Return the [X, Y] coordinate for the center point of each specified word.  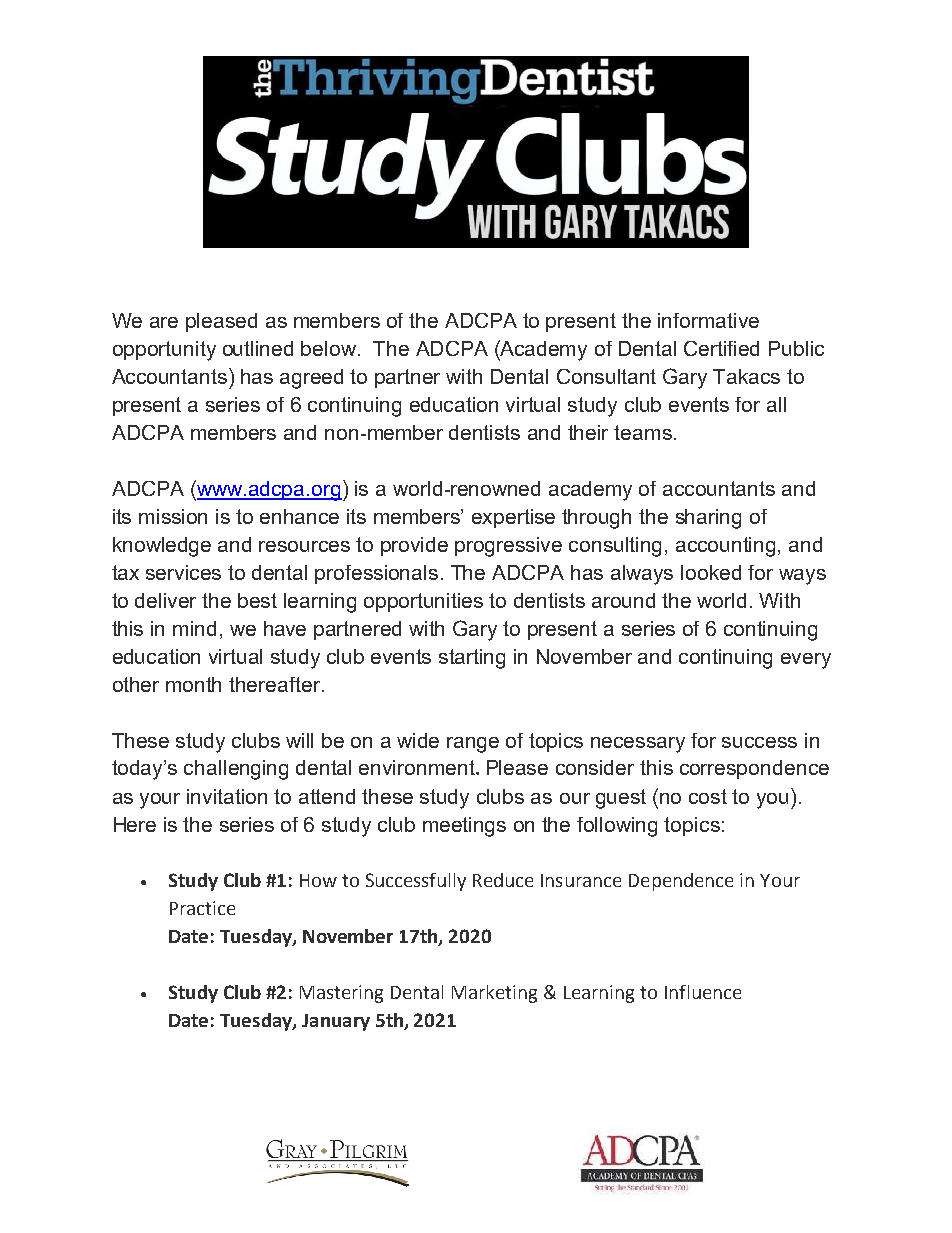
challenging [236, 770]
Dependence [681, 882]
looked [711, 572]
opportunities [423, 602]
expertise [513, 518]
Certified [721, 348]
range [473, 745]
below [328, 348]
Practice [202, 908]
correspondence [754, 769]
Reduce [503, 880]
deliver [165, 600]
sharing [708, 519]
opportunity [164, 351]
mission [173, 516]
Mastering [341, 994]
